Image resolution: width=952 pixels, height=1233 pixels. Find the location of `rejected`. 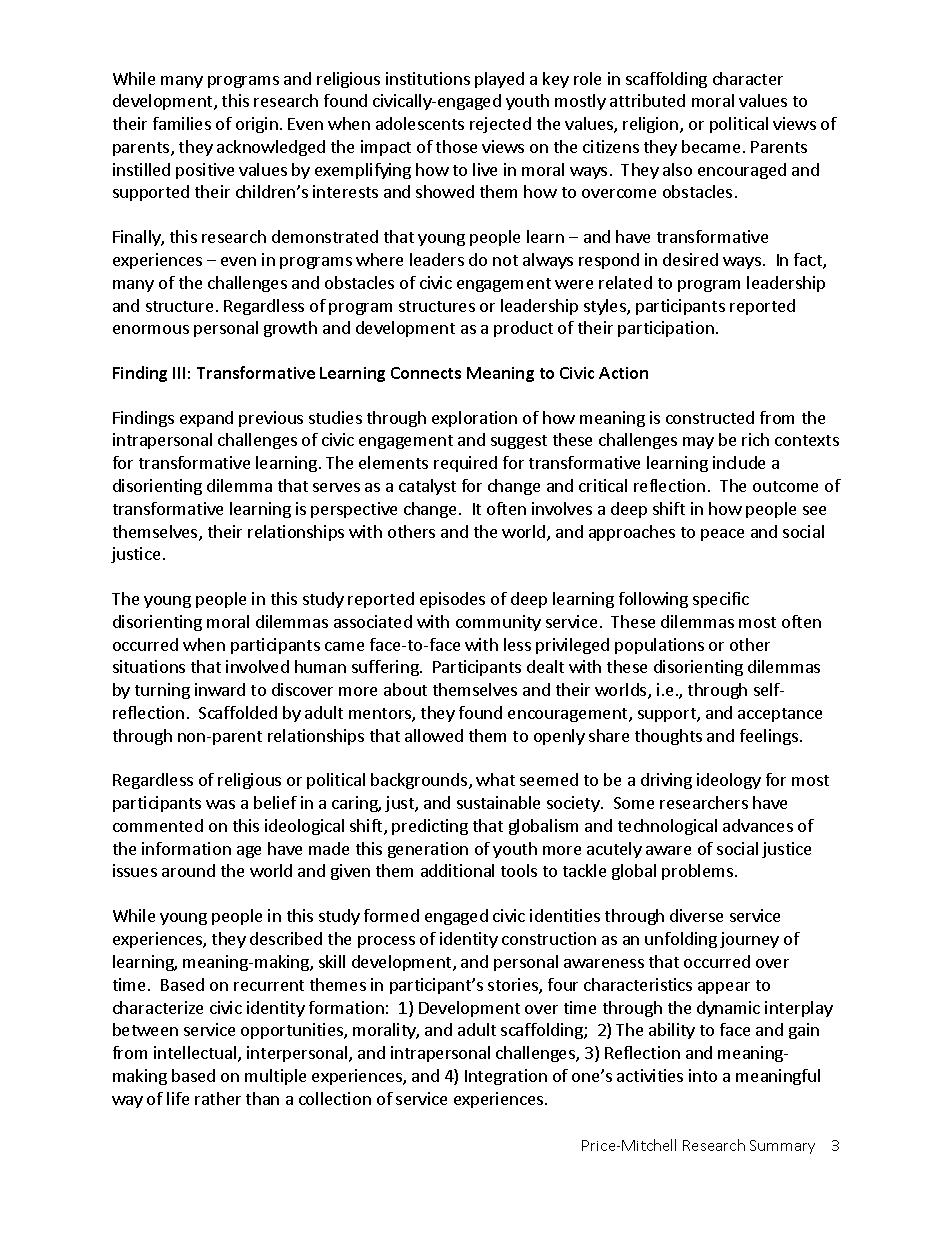

rejected is located at coordinates (500, 125).
